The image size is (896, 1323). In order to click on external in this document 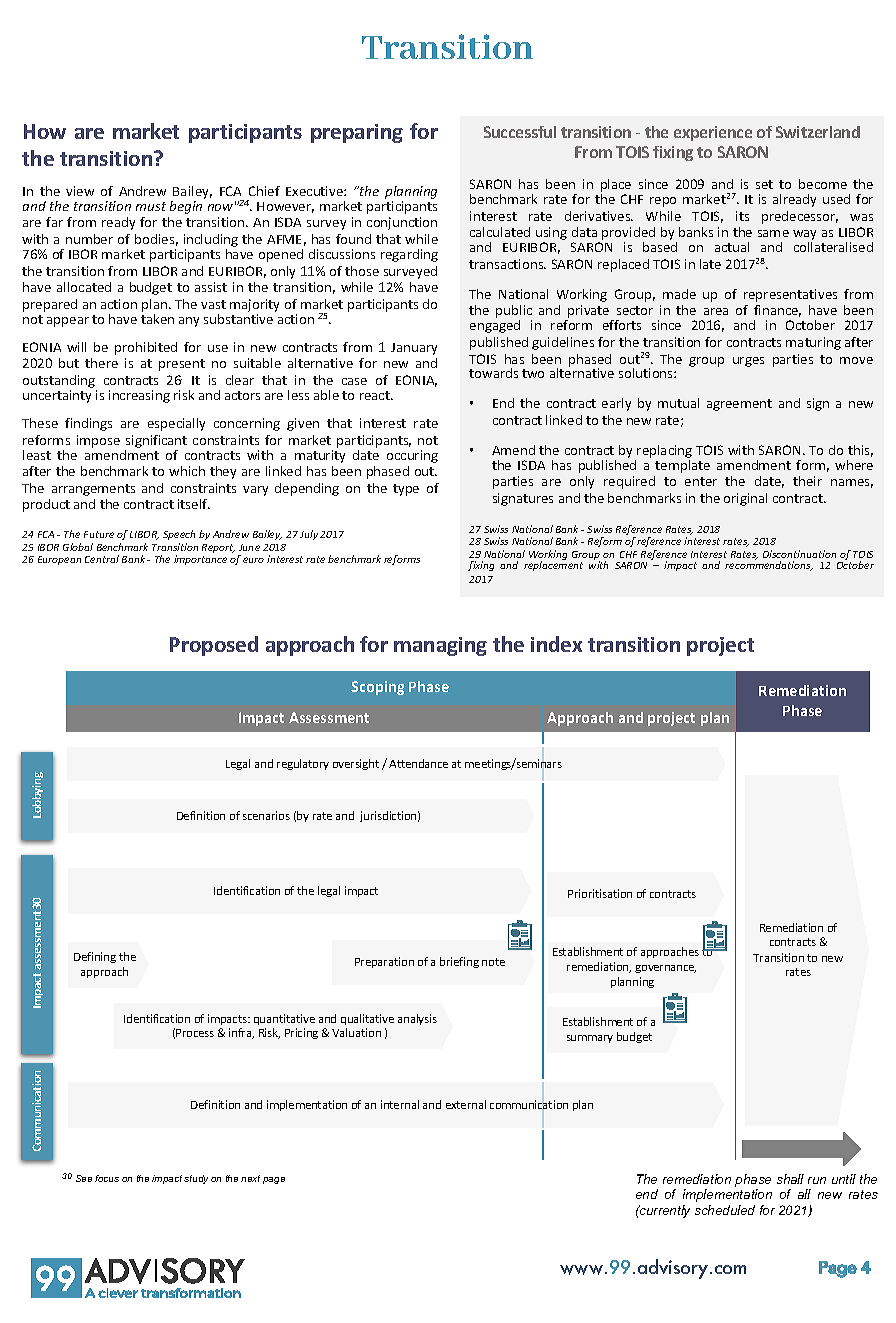, I will do `click(466, 1104)`.
